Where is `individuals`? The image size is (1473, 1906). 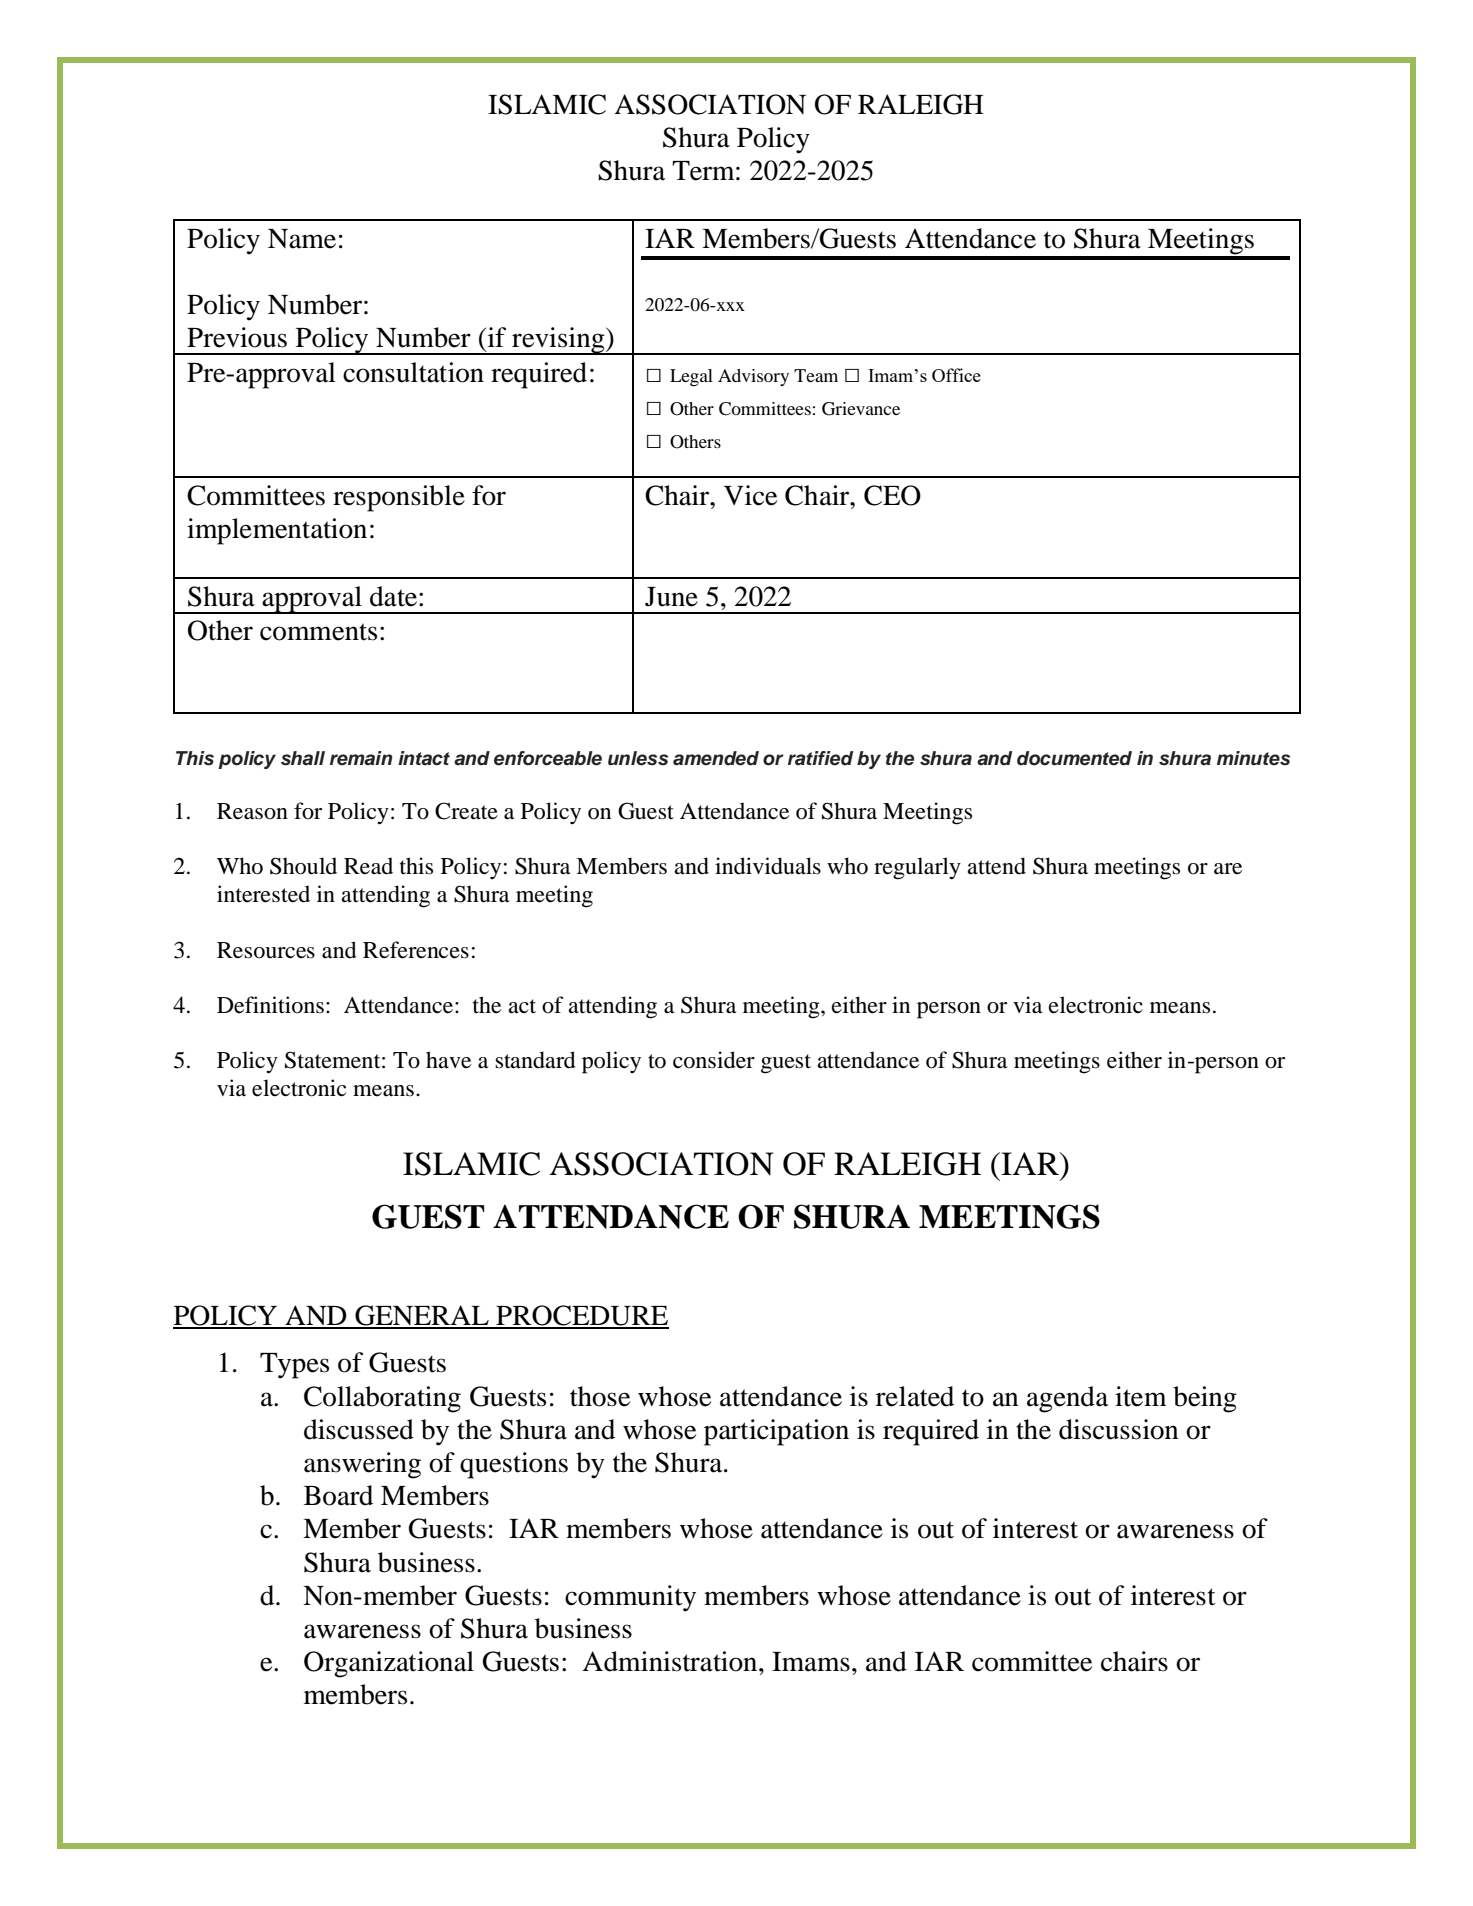
individuals is located at coordinates (768, 866).
